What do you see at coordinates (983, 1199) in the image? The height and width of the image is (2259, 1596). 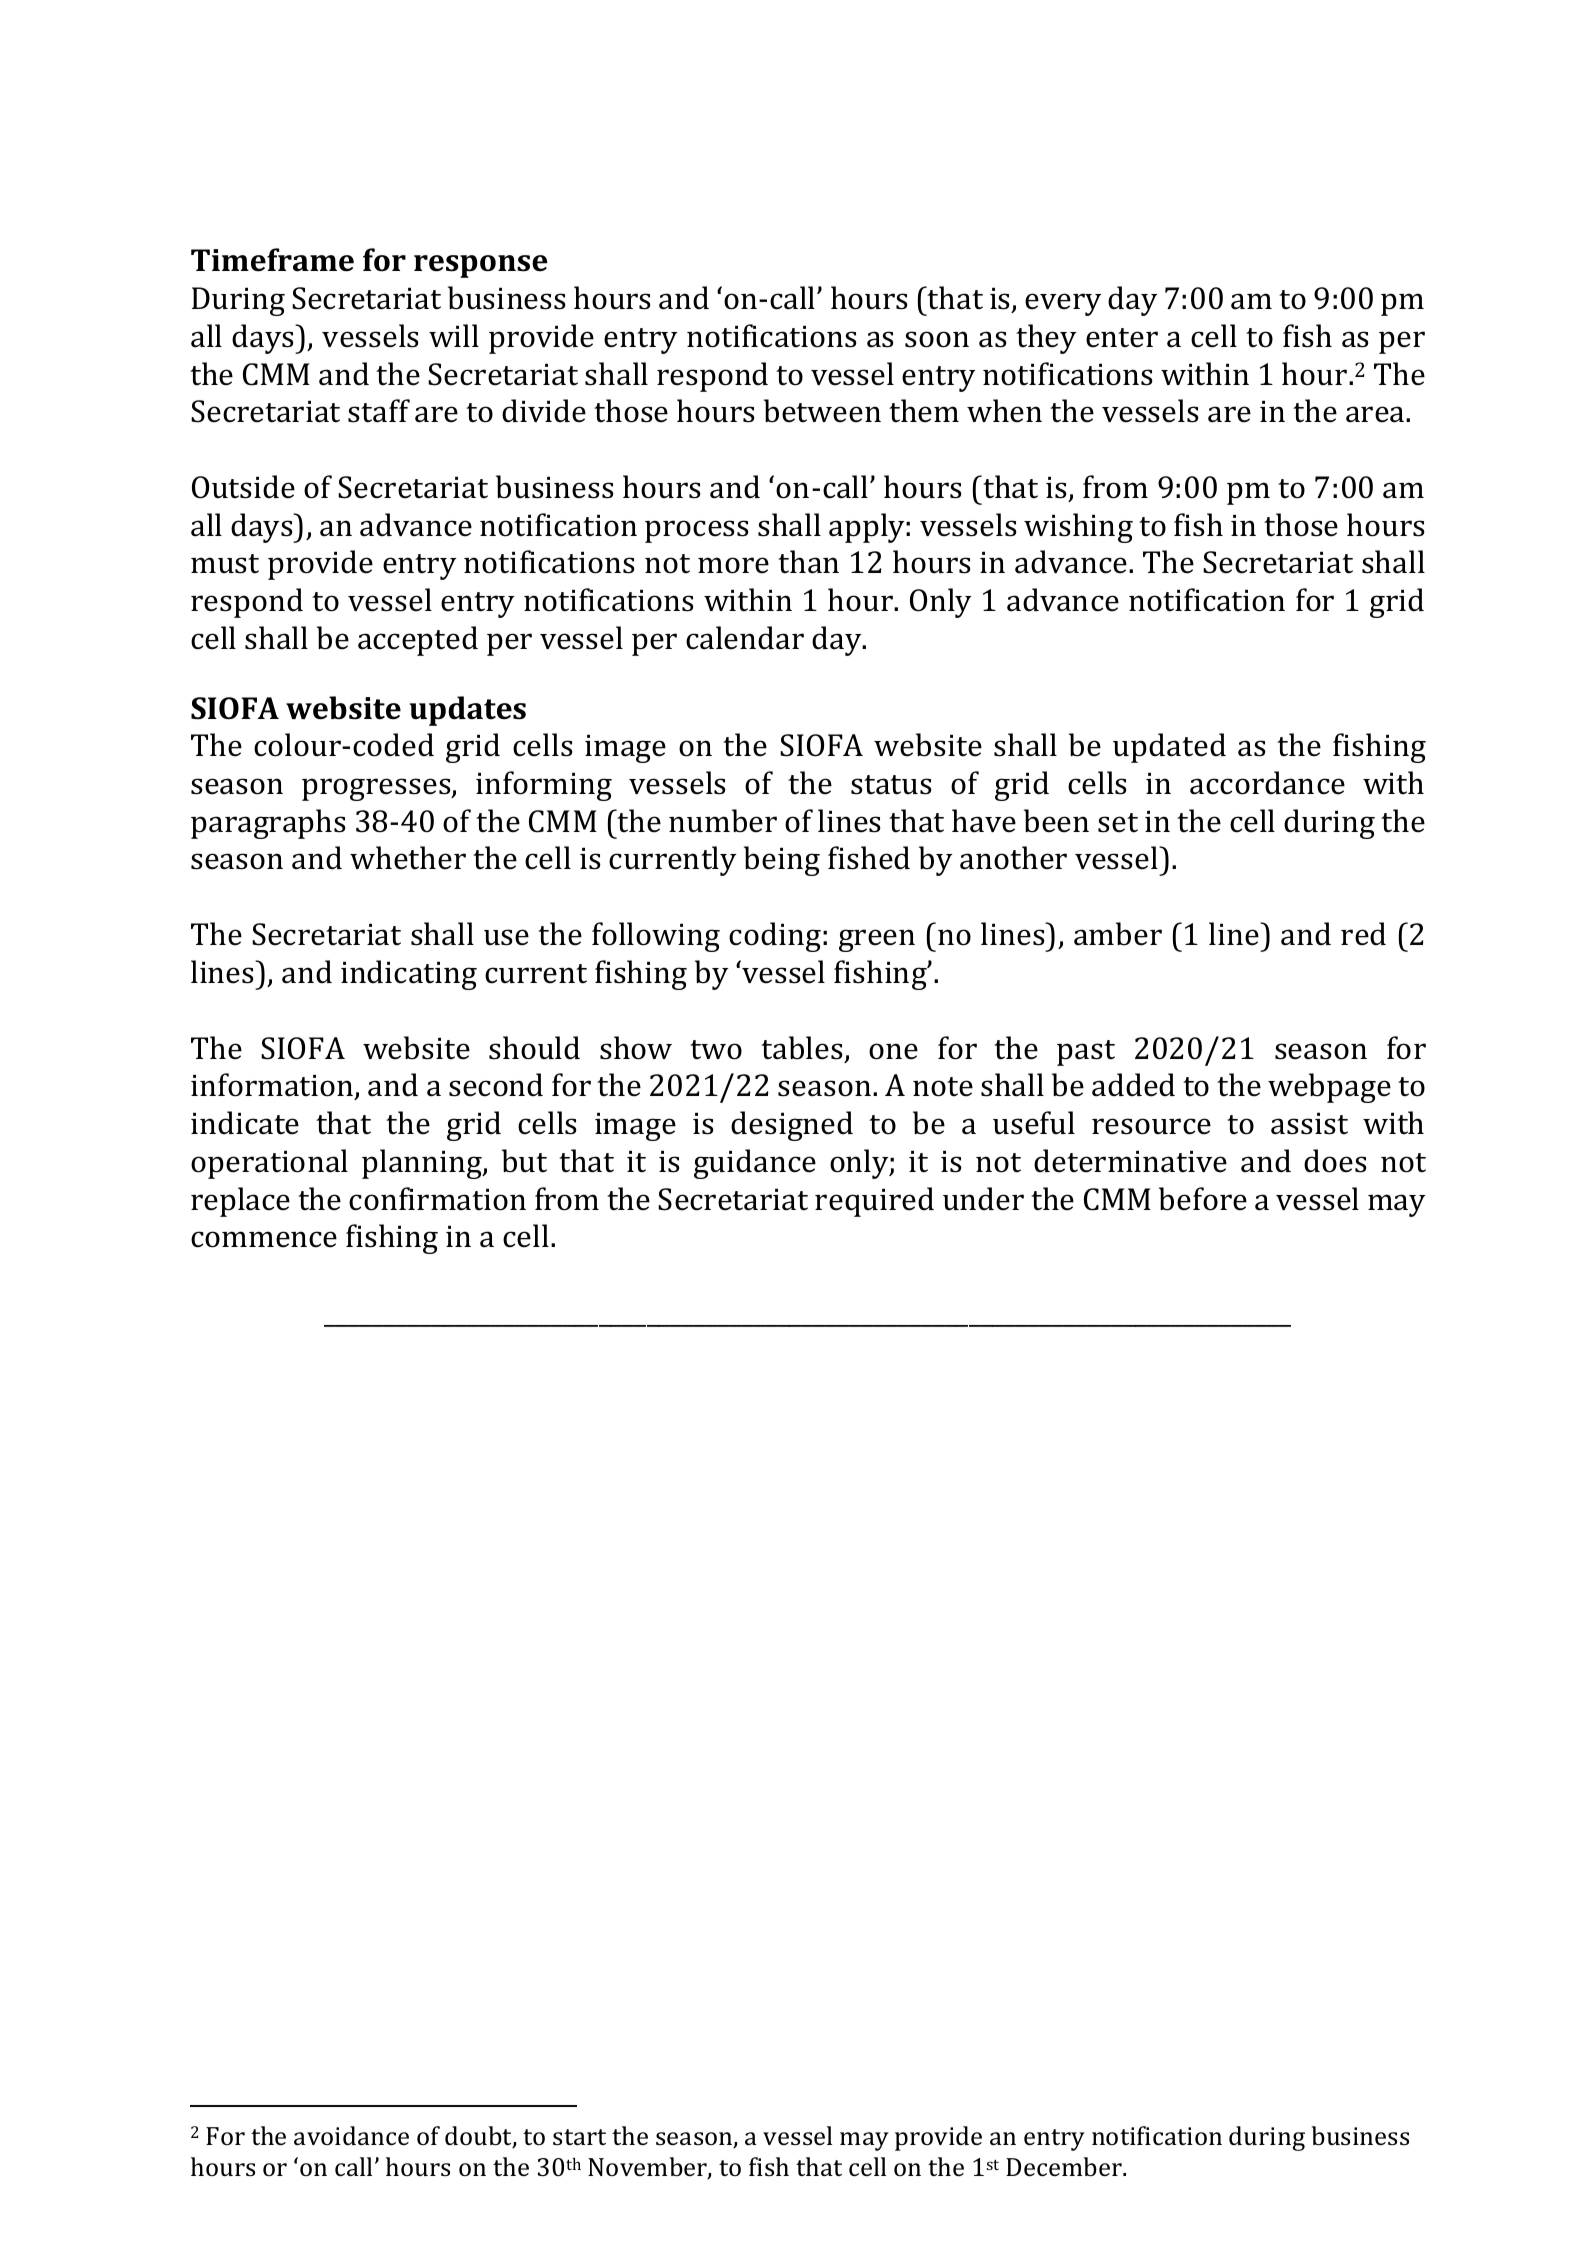 I see `under` at bounding box center [983, 1199].
